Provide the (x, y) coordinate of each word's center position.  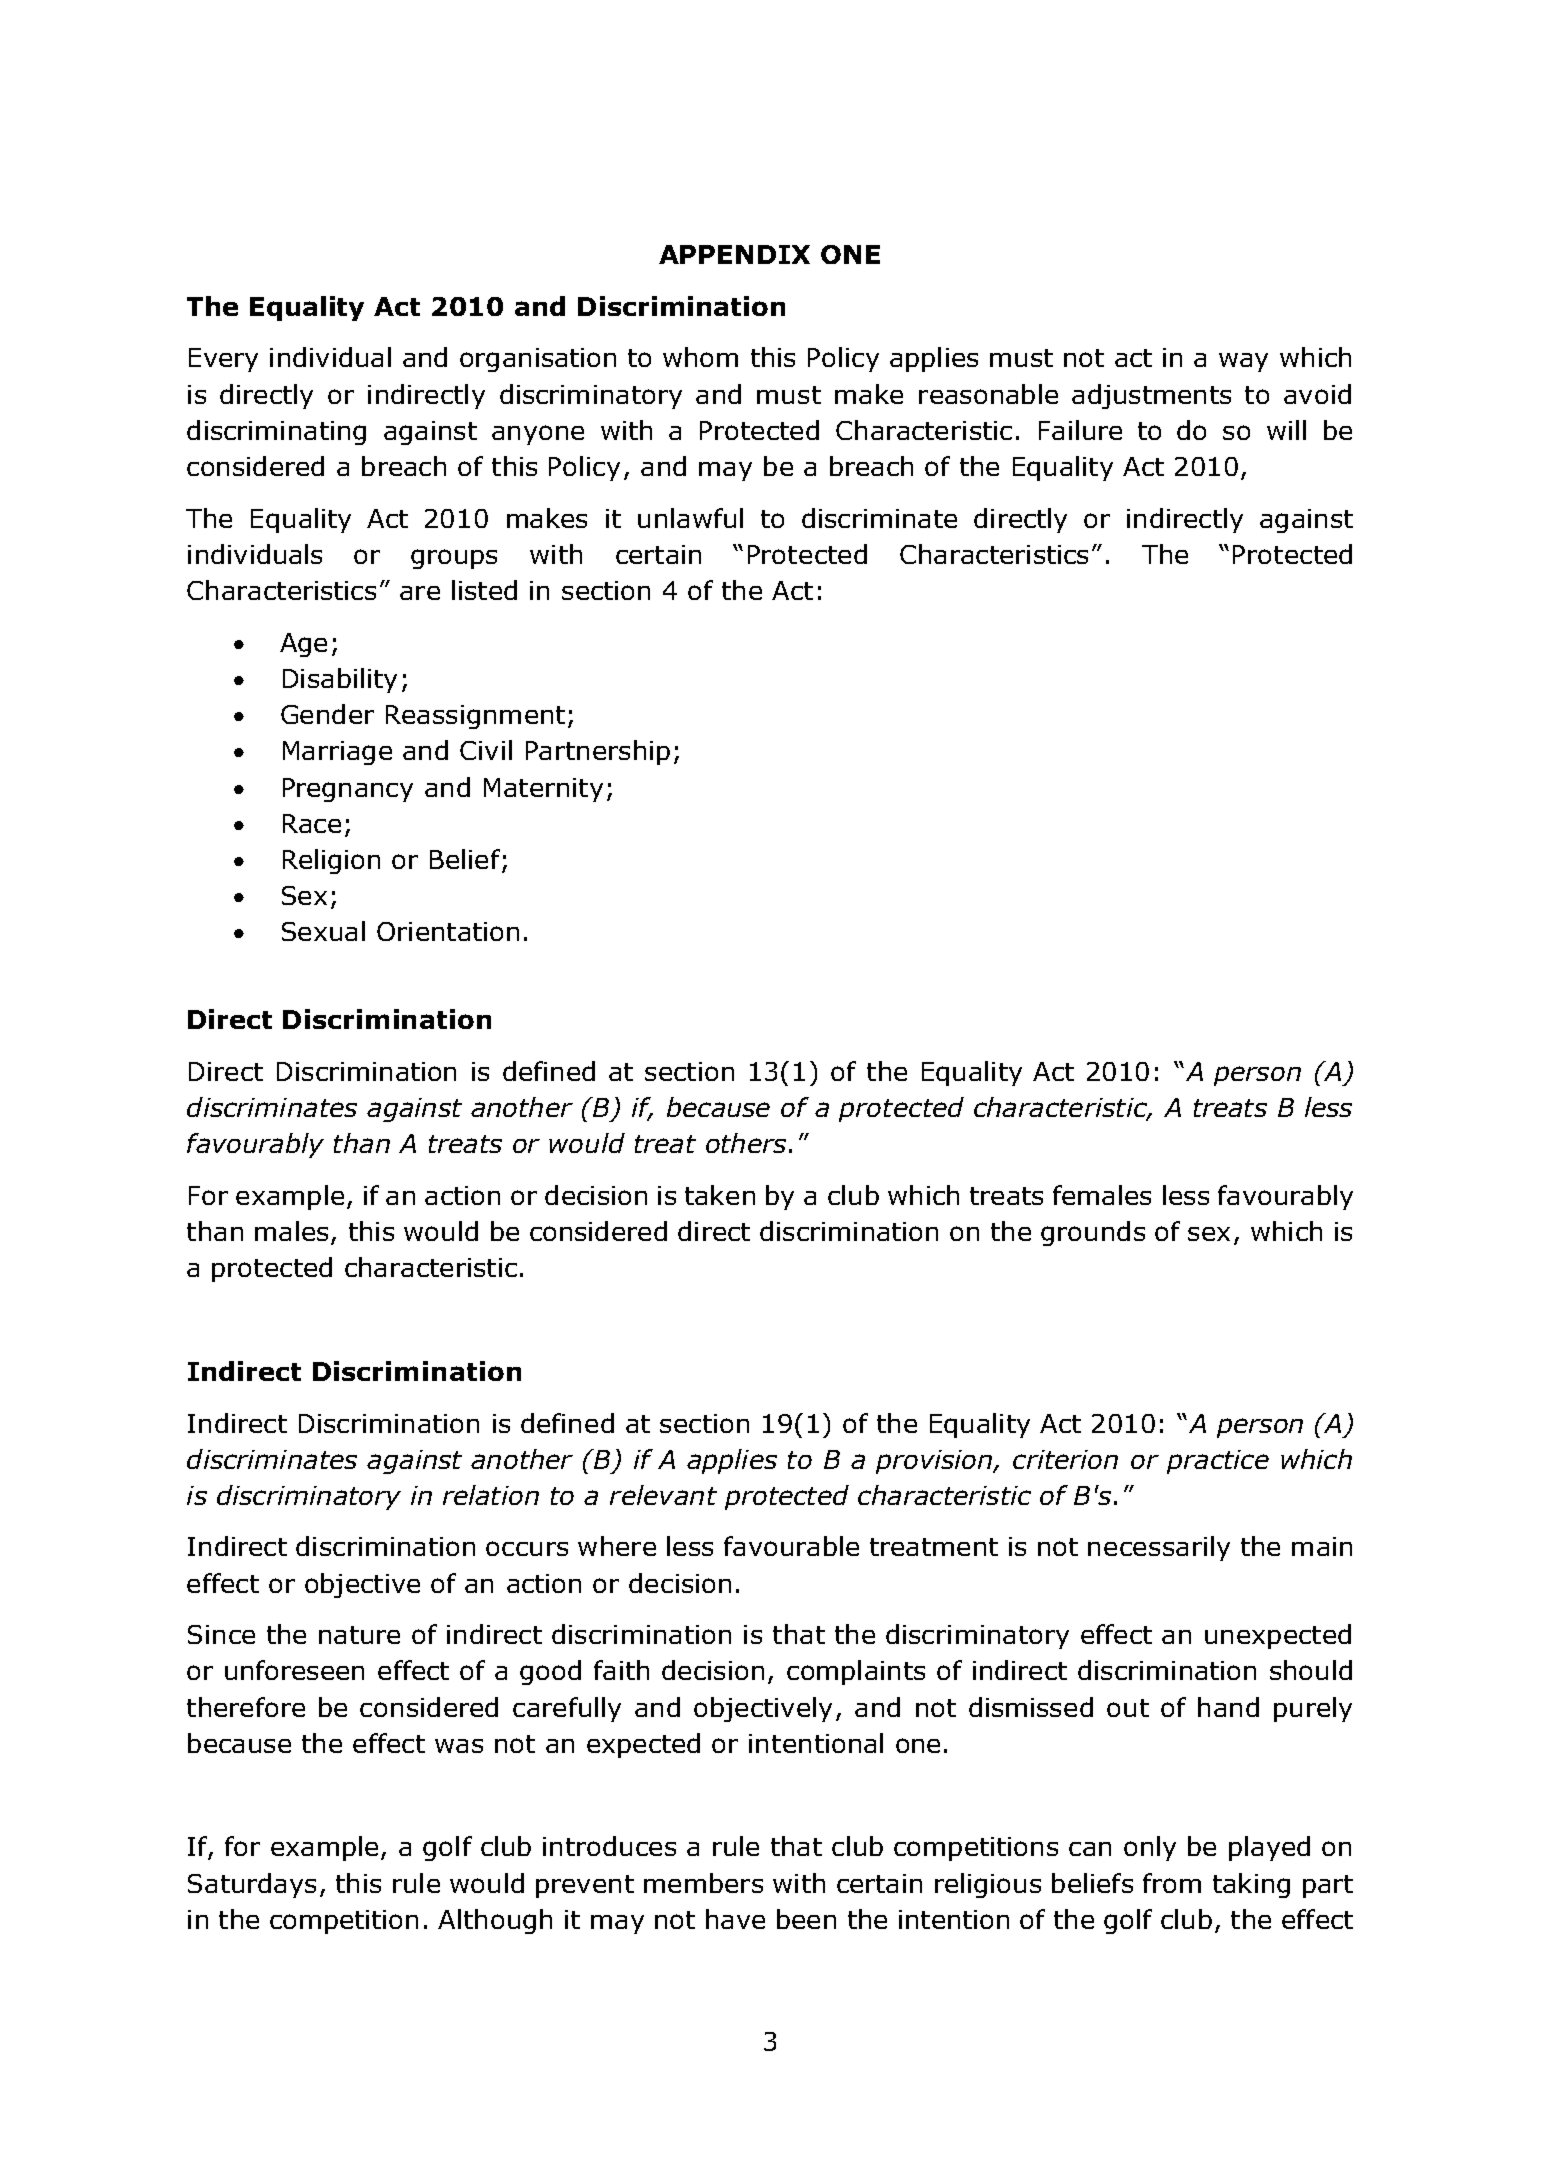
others (746, 1143)
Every (223, 360)
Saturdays (252, 1885)
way (1243, 362)
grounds (1093, 1233)
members (703, 1883)
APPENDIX (734, 254)
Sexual (323, 931)
